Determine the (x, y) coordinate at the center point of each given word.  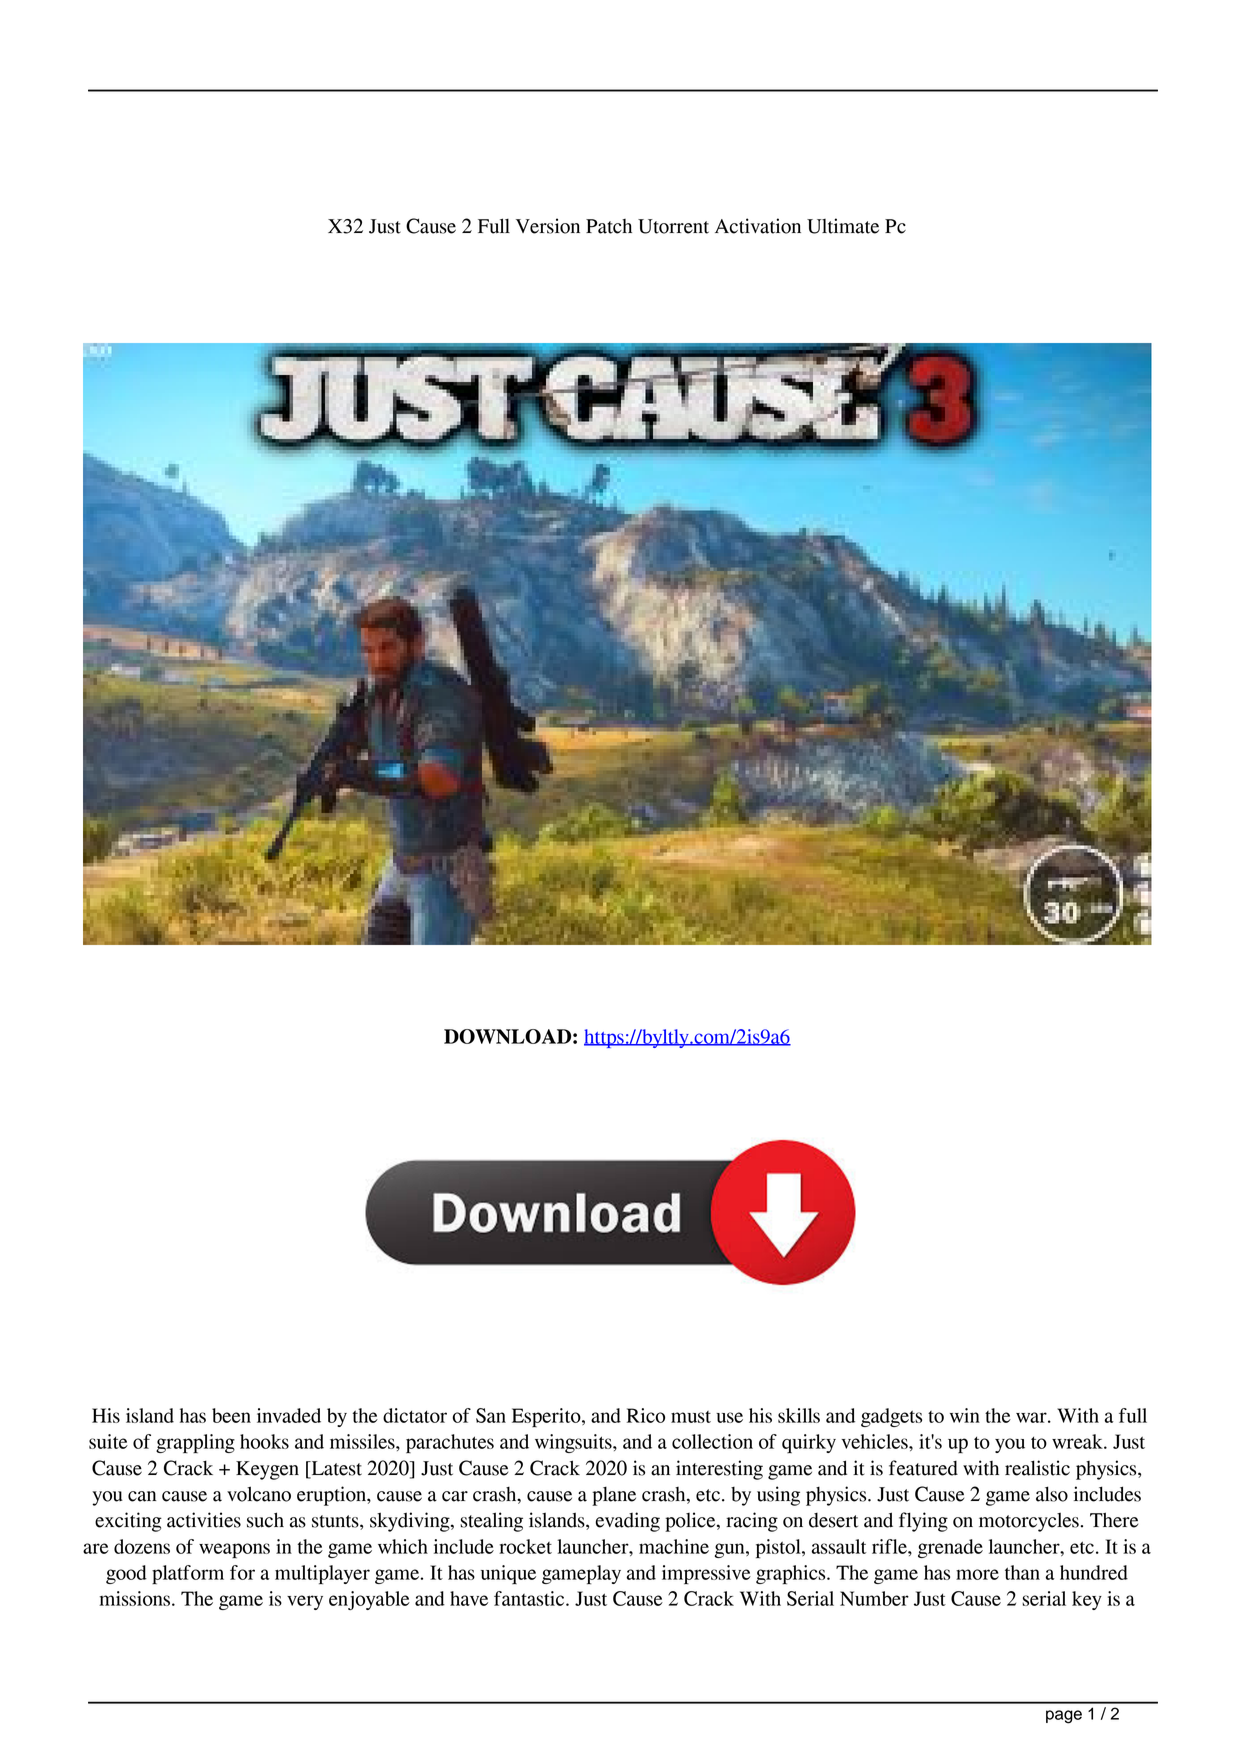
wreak (1078, 1441)
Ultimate (843, 226)
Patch (609, 226)
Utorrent (673, 226)
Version (548, 226)
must (691, 1417)
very (305, 1602)
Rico (646, 1415)
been (231, 1415)
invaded (289, 1415)
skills (799, 1415)
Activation (758, 226)
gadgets (891, 1417)
